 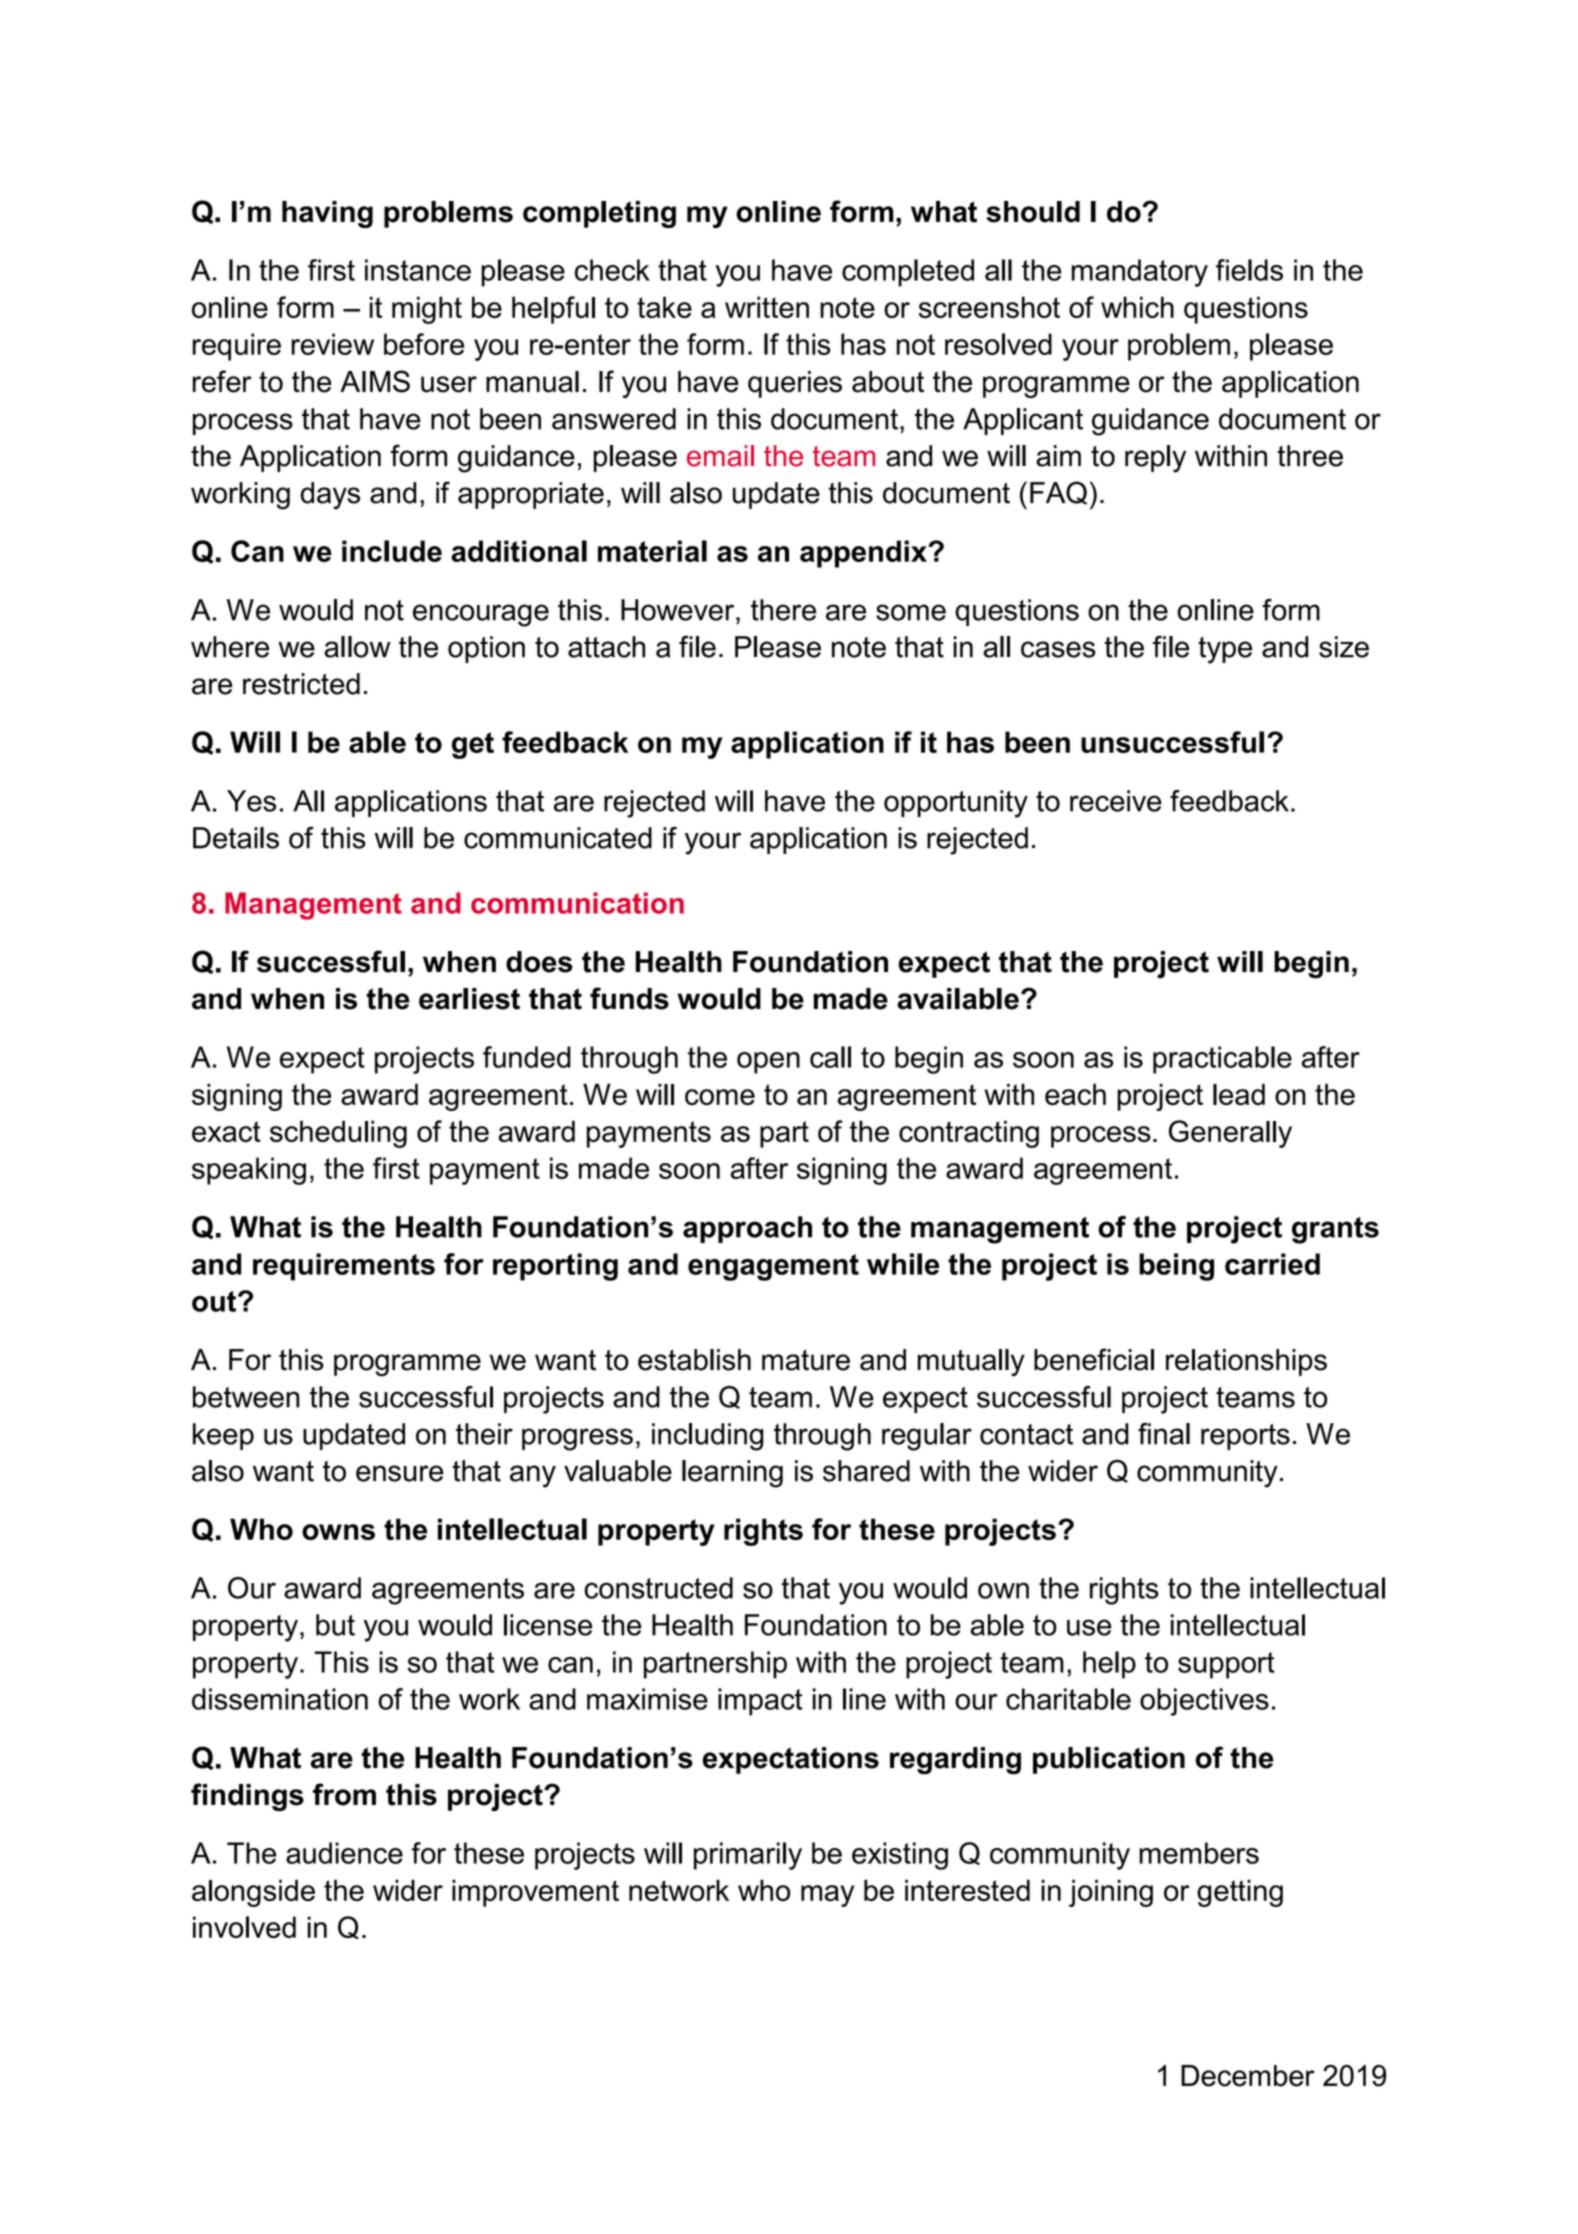 I want to click on fields, so click(x=1249, y=270).
